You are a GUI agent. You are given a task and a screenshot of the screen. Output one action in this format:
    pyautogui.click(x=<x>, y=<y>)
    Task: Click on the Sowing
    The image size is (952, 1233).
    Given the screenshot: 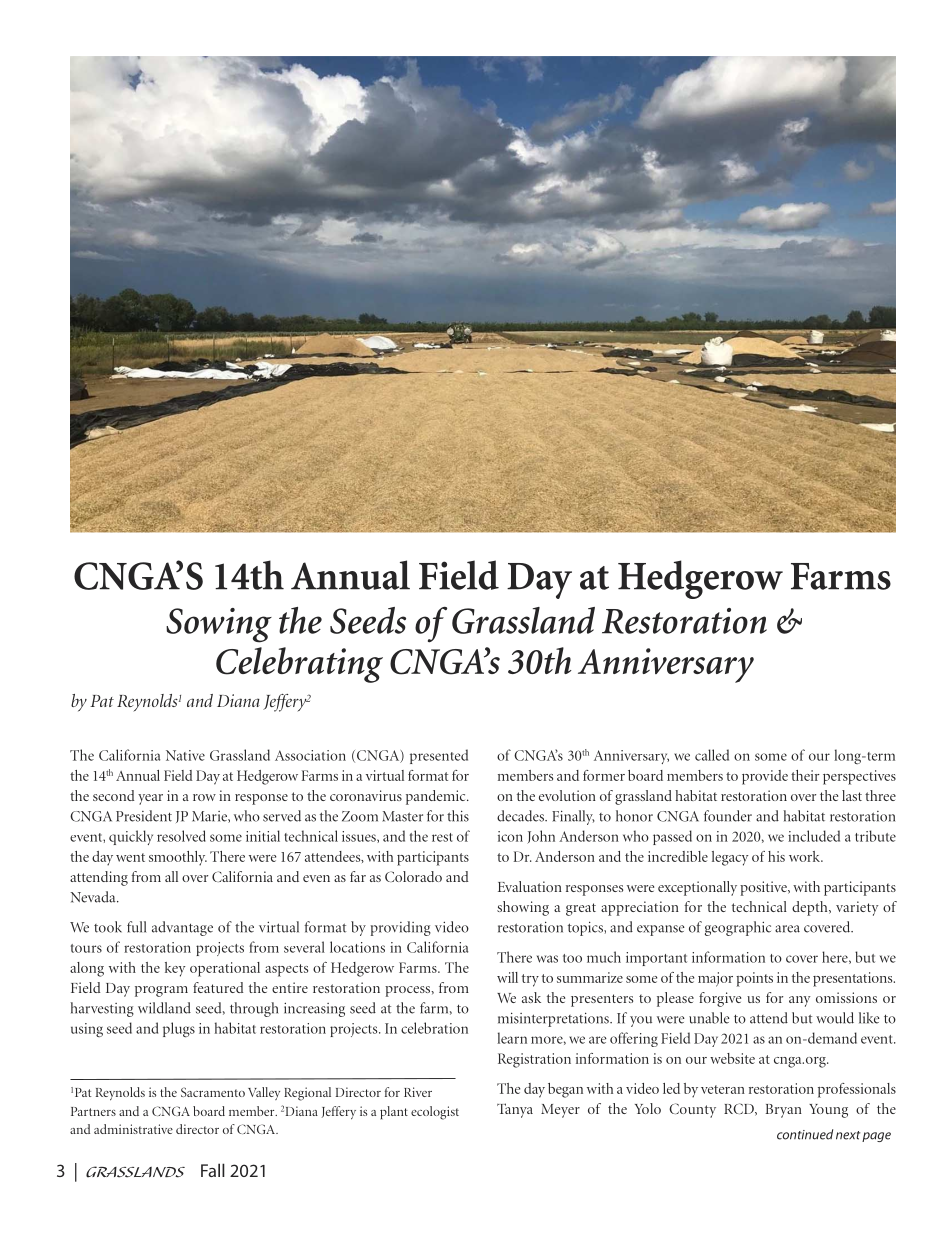 What is the action you would take?
    pyautogui.click(x=219, y=625)
